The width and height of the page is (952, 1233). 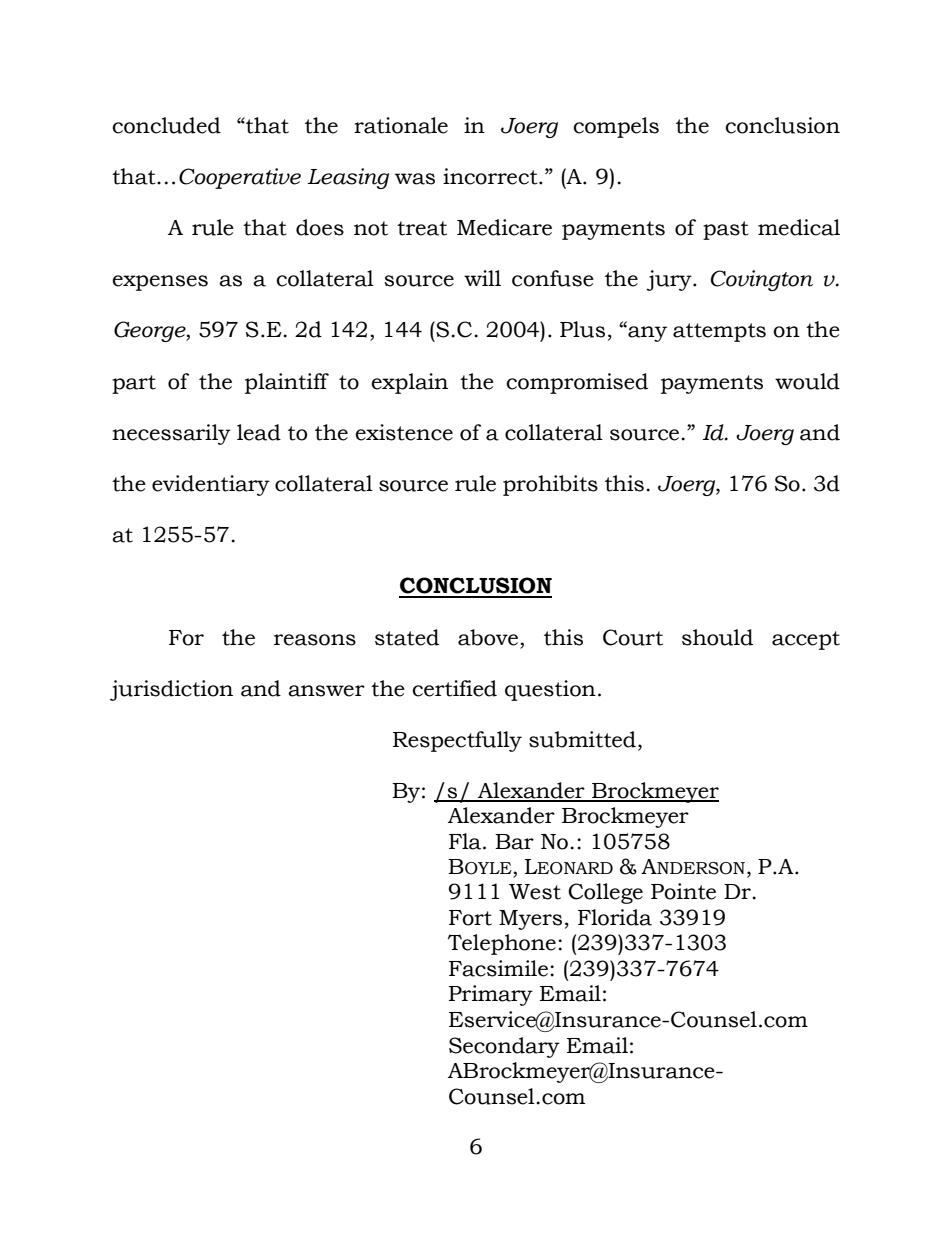 I want to click on jurisdiction, so click(x=171, y=690).
